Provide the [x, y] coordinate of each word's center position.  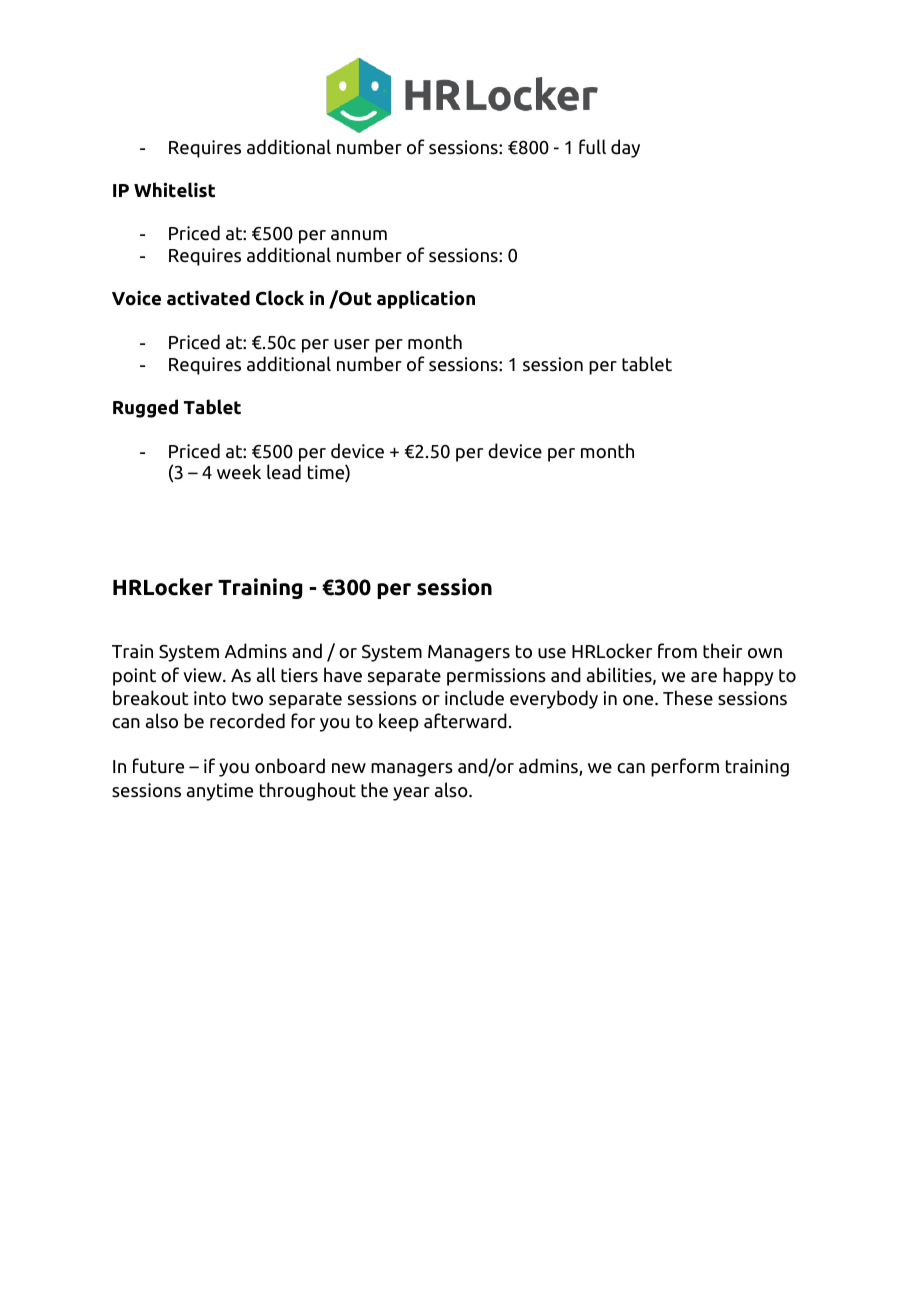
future [158, 766]
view [203, 675]
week [239, 472]
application [426, 299]
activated [208, 298]
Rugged [145, 408]
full [592, 146]
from [677, 651]
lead [284, 472]
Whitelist [174, 190]
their [722, 651]
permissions [496, 677]
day [625, 148]
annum [359, 235]
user [352, 344]
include [474, 698]
